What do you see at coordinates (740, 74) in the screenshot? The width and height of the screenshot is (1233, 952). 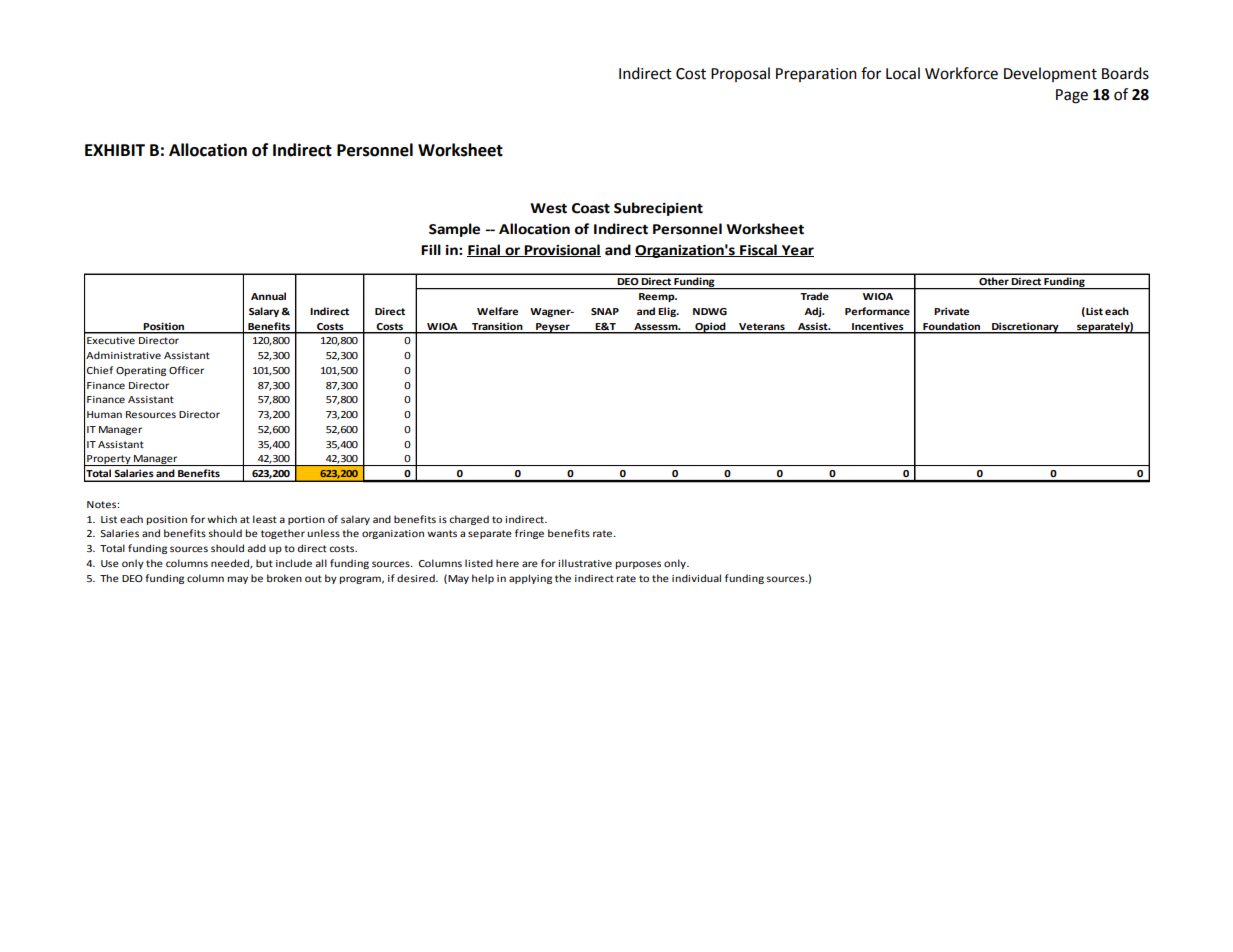 I see `Proposal` at bounding box center [740, 74].
